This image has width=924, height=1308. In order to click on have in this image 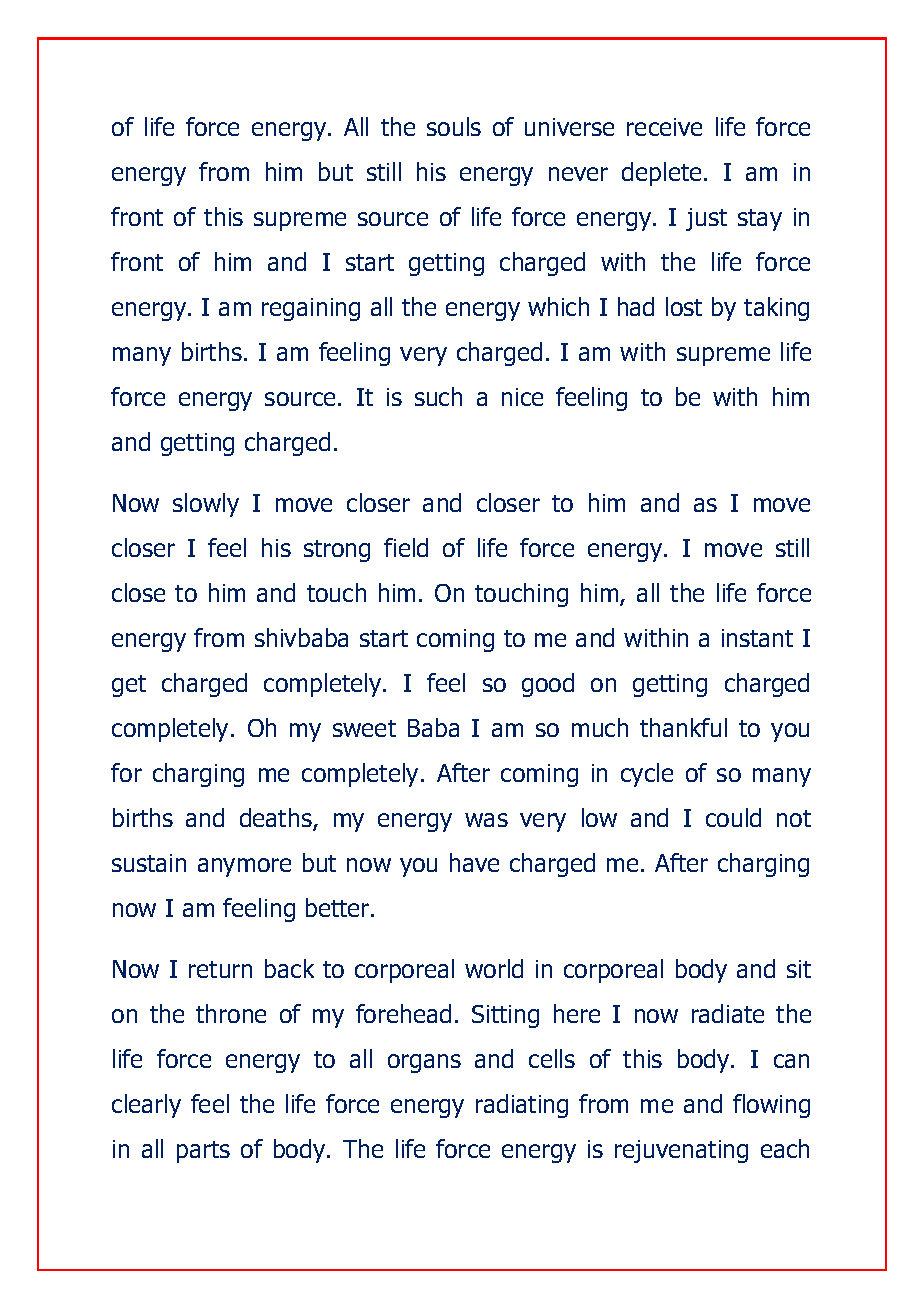, I will do `click(474, 862)`.
